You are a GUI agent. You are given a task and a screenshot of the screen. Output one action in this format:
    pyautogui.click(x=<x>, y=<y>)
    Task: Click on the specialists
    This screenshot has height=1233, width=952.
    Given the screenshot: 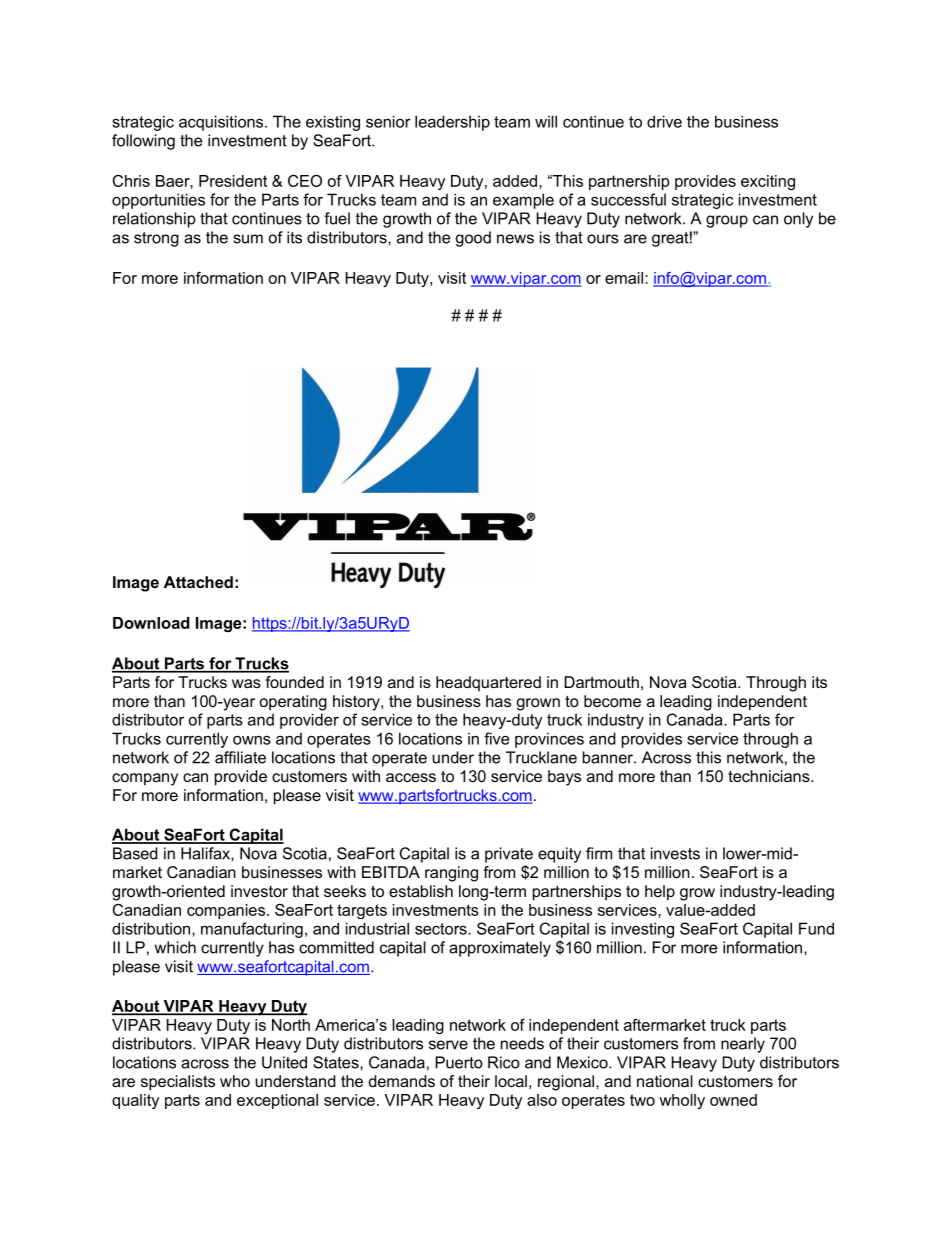 What is the action you would take?
    pyautogui.click(x=178, y=1083)
